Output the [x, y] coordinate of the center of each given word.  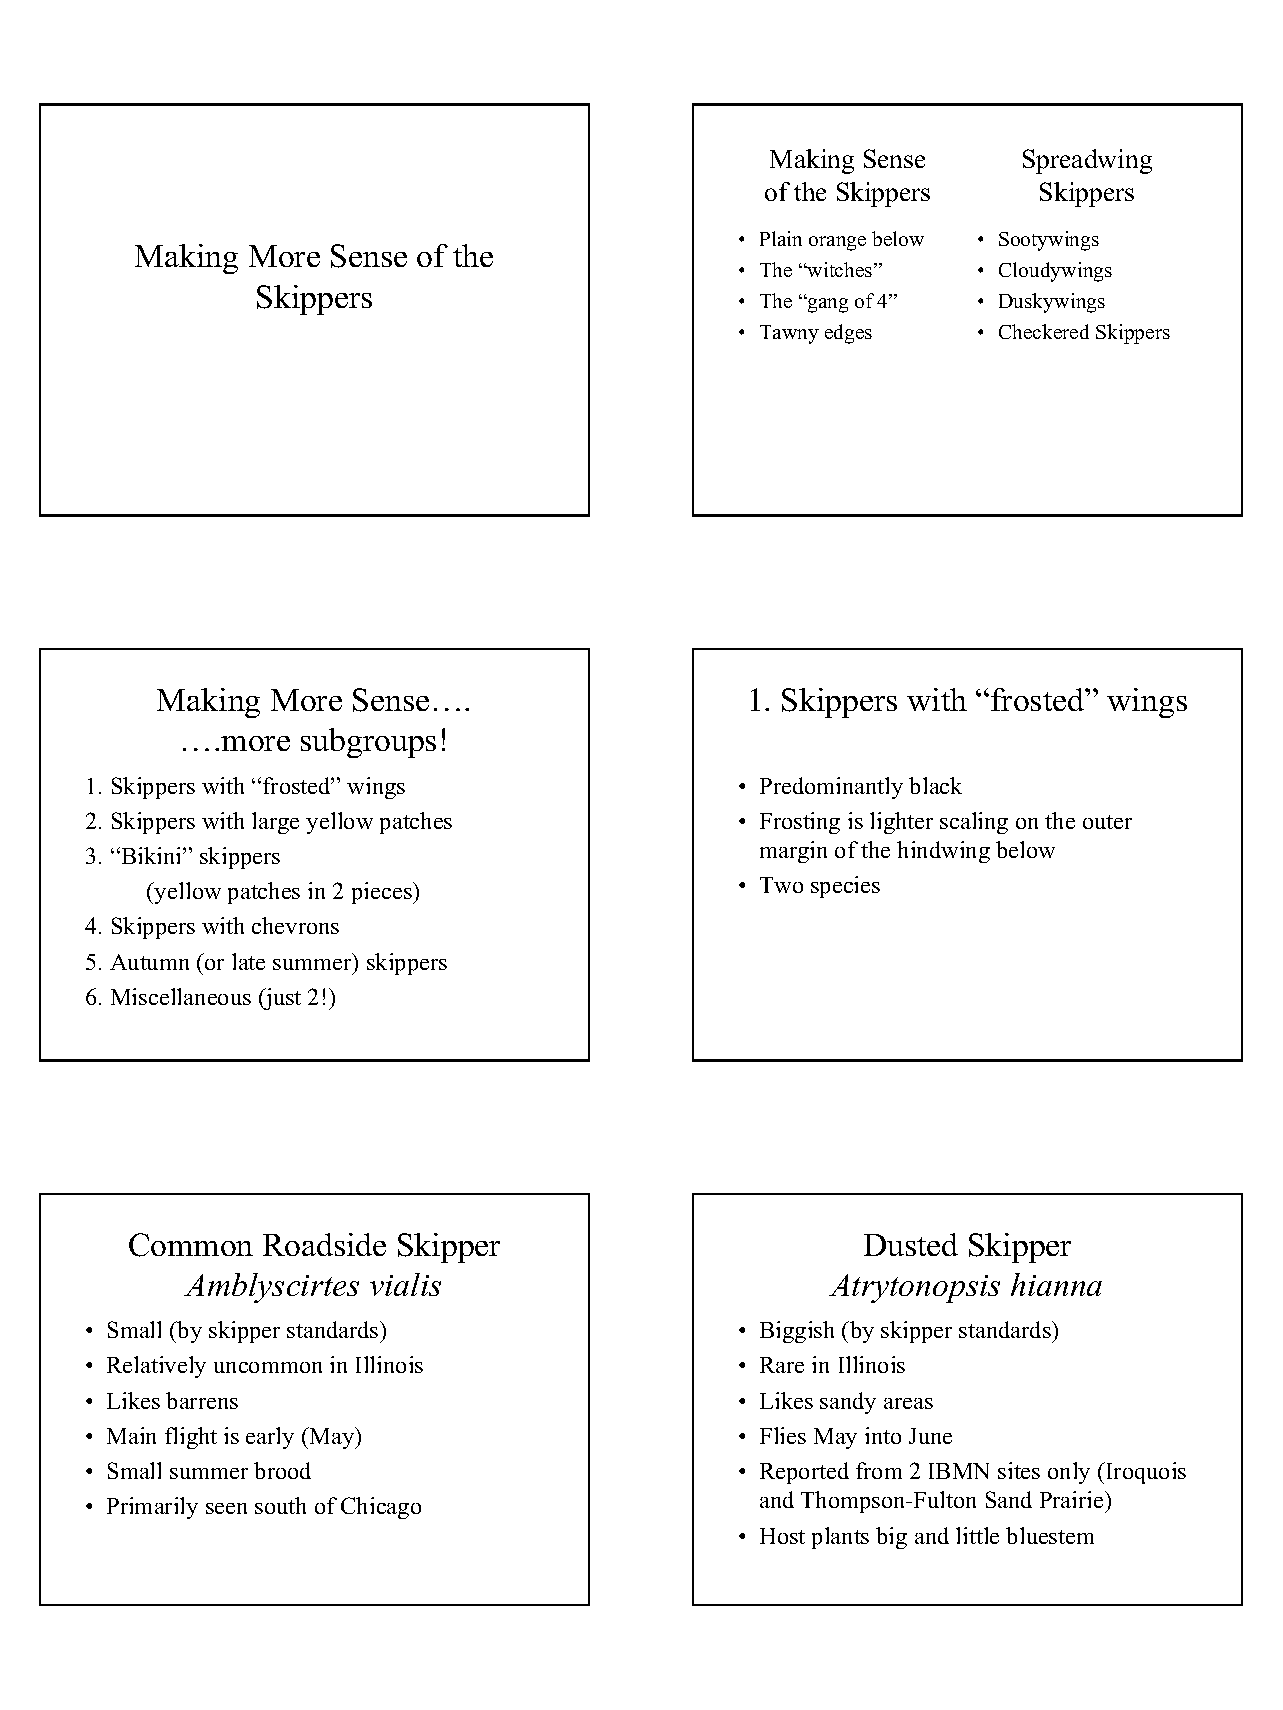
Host [782, 1536]
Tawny [789, 334]
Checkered [1044, 331]
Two [781, 885]
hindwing [943, 852]
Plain [781, 238]
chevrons [295, 925]
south [280, 1505]
